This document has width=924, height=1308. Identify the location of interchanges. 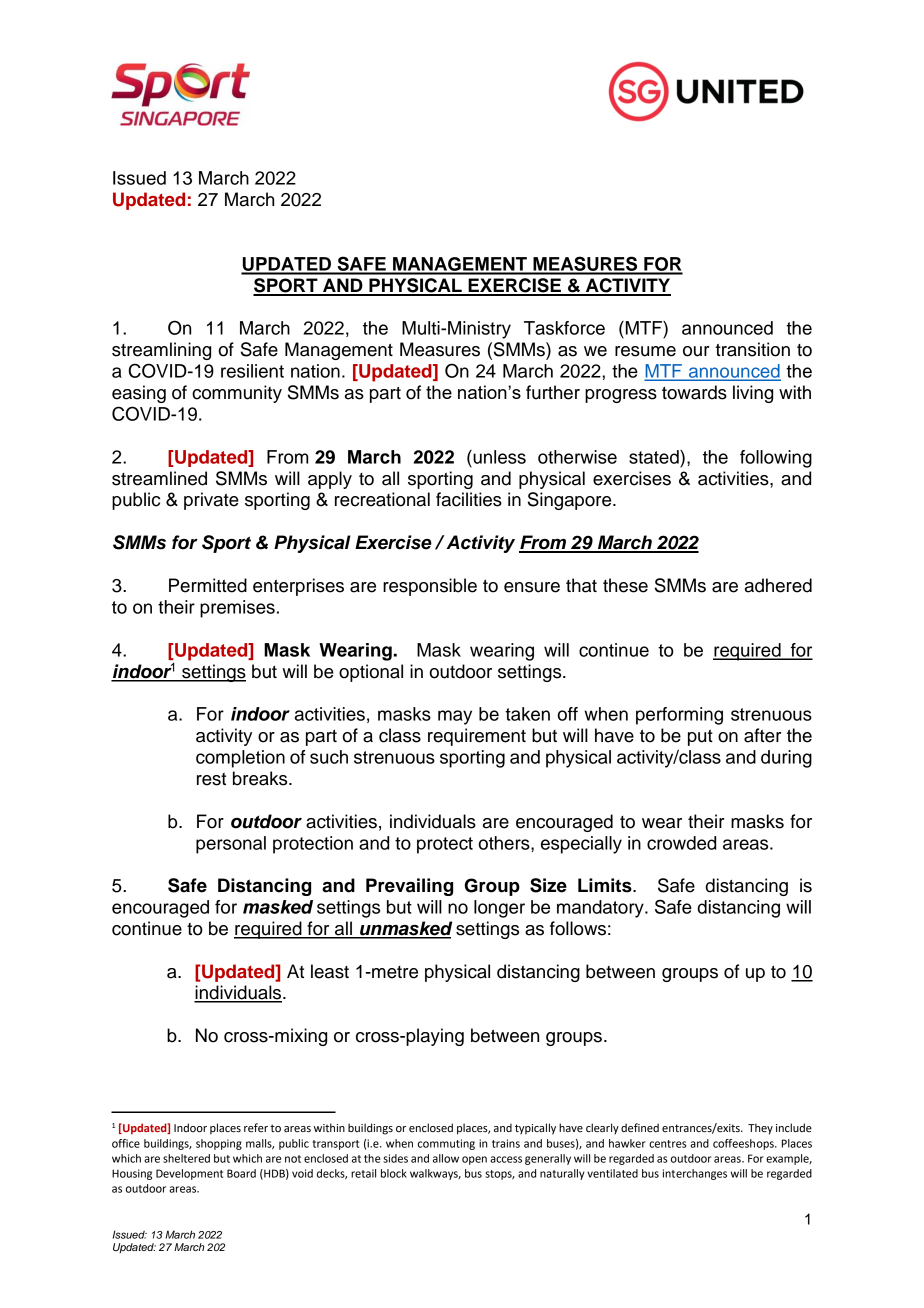
(695, 1174).
